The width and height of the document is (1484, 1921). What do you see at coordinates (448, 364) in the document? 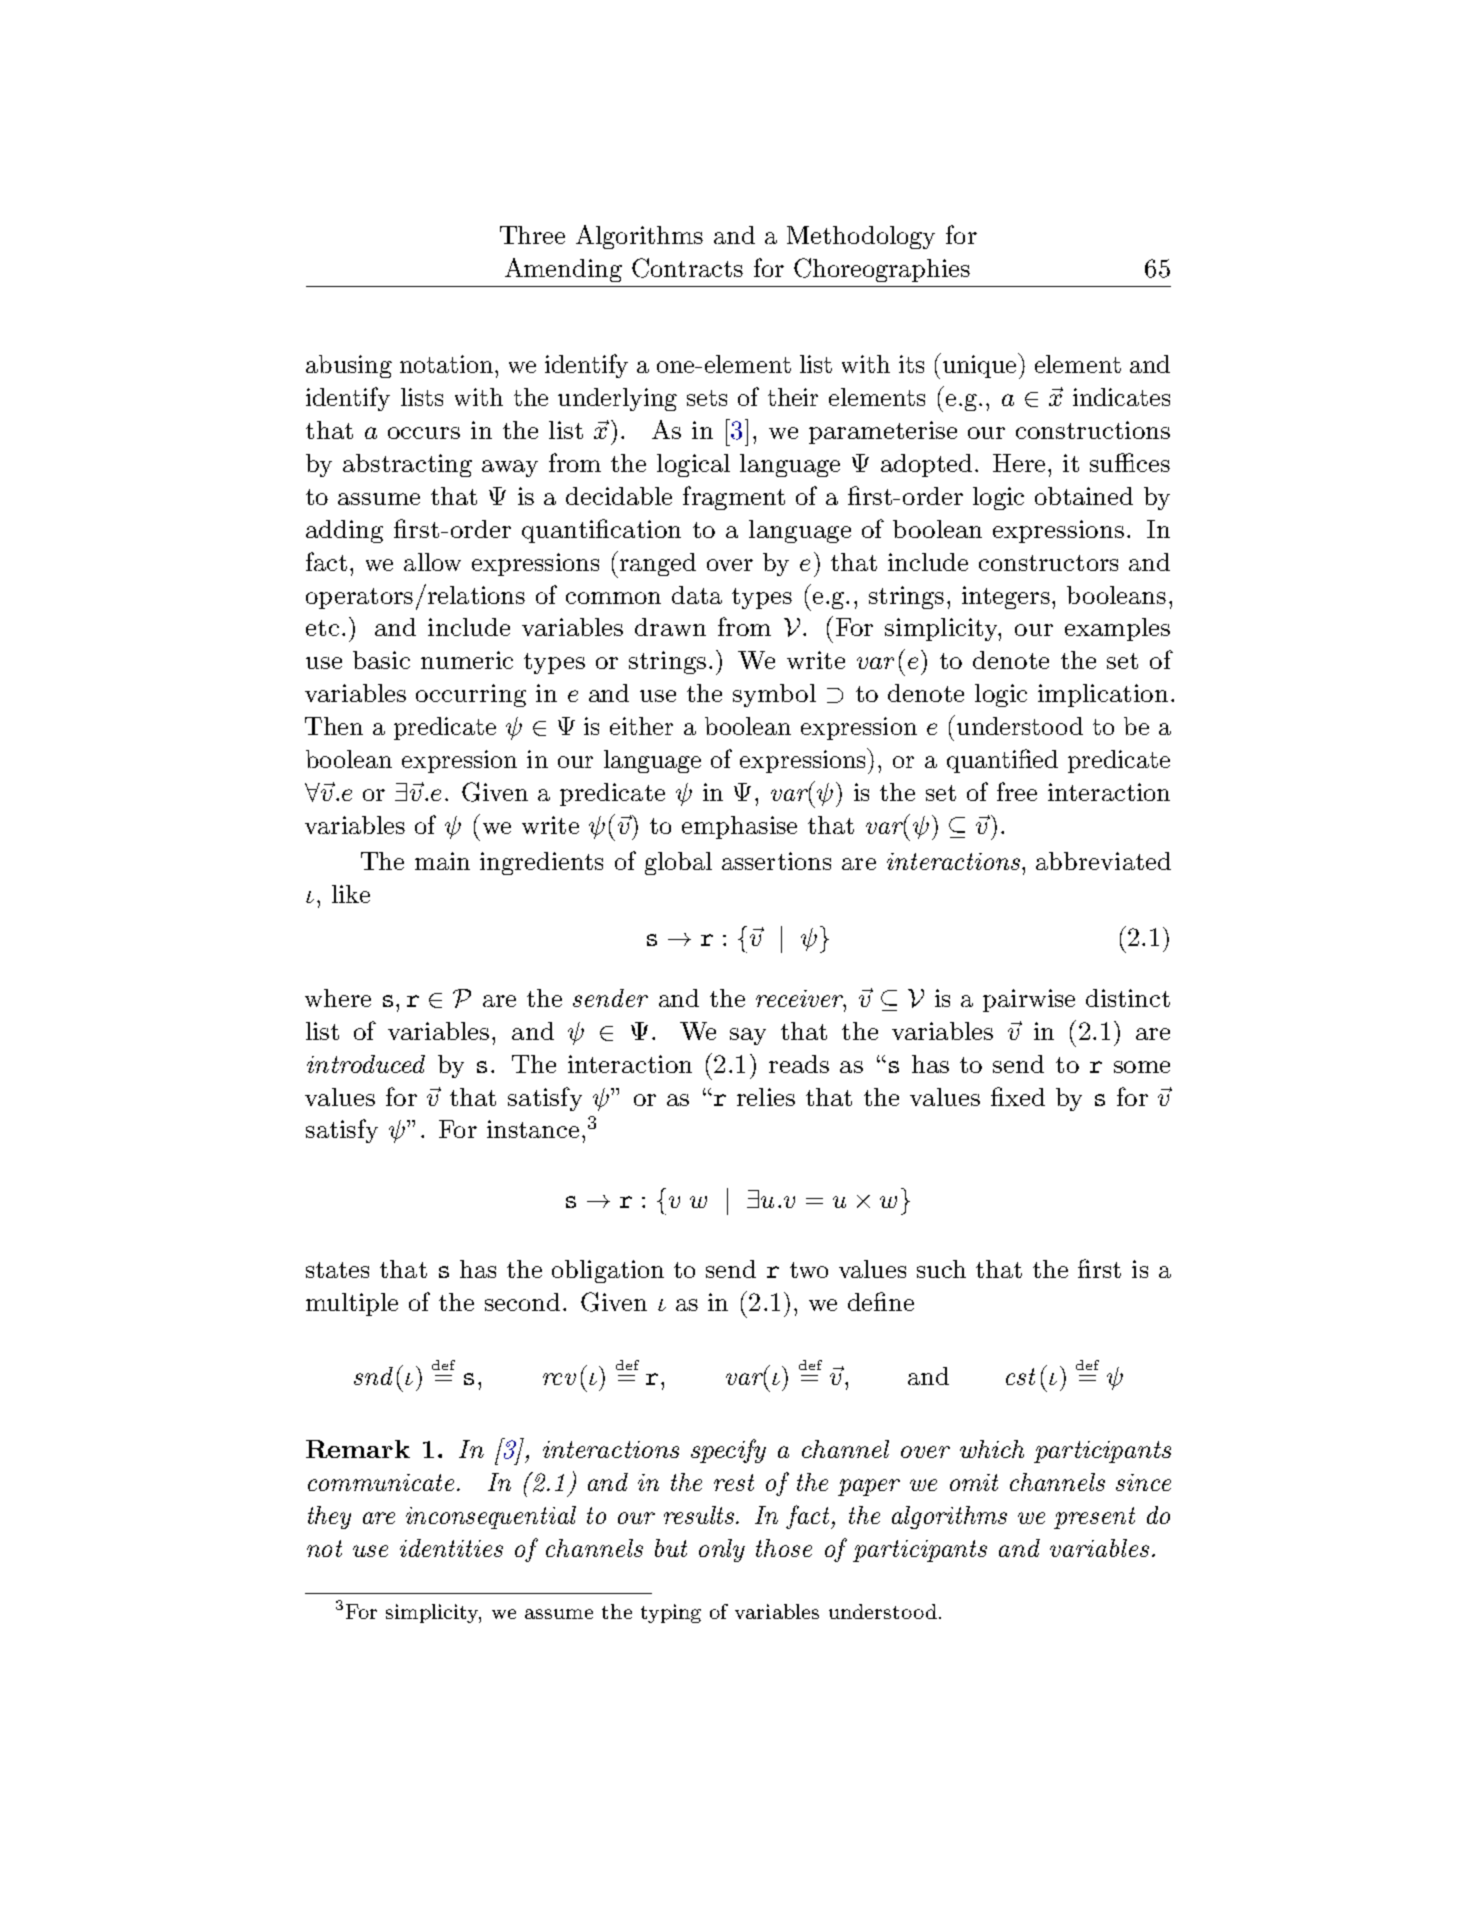
I see `notation` at bounding box center [448, 364].
